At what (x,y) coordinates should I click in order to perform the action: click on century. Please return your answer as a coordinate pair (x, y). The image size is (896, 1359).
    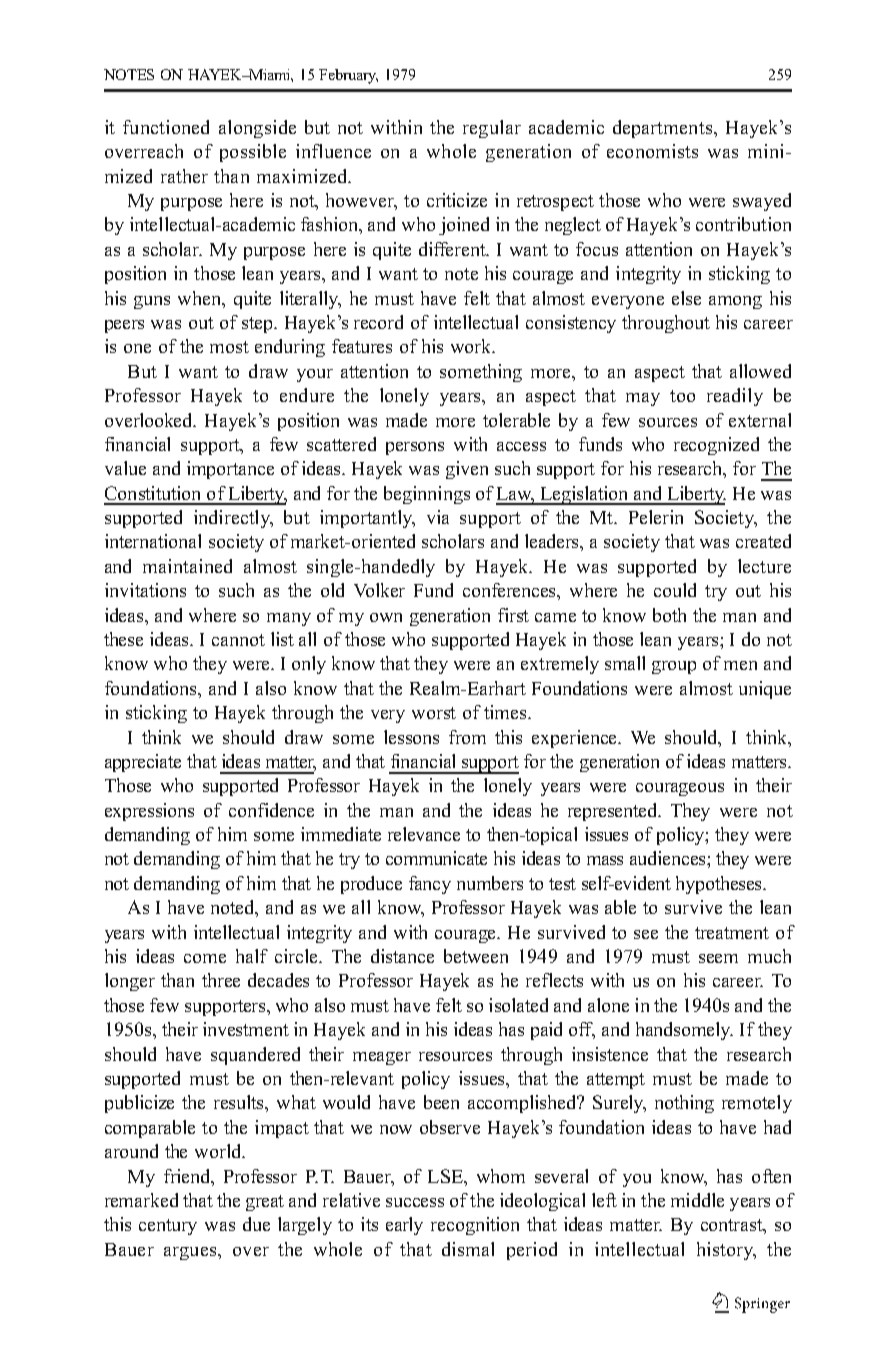
    Looking at the image, I should click on (168, 1227).
